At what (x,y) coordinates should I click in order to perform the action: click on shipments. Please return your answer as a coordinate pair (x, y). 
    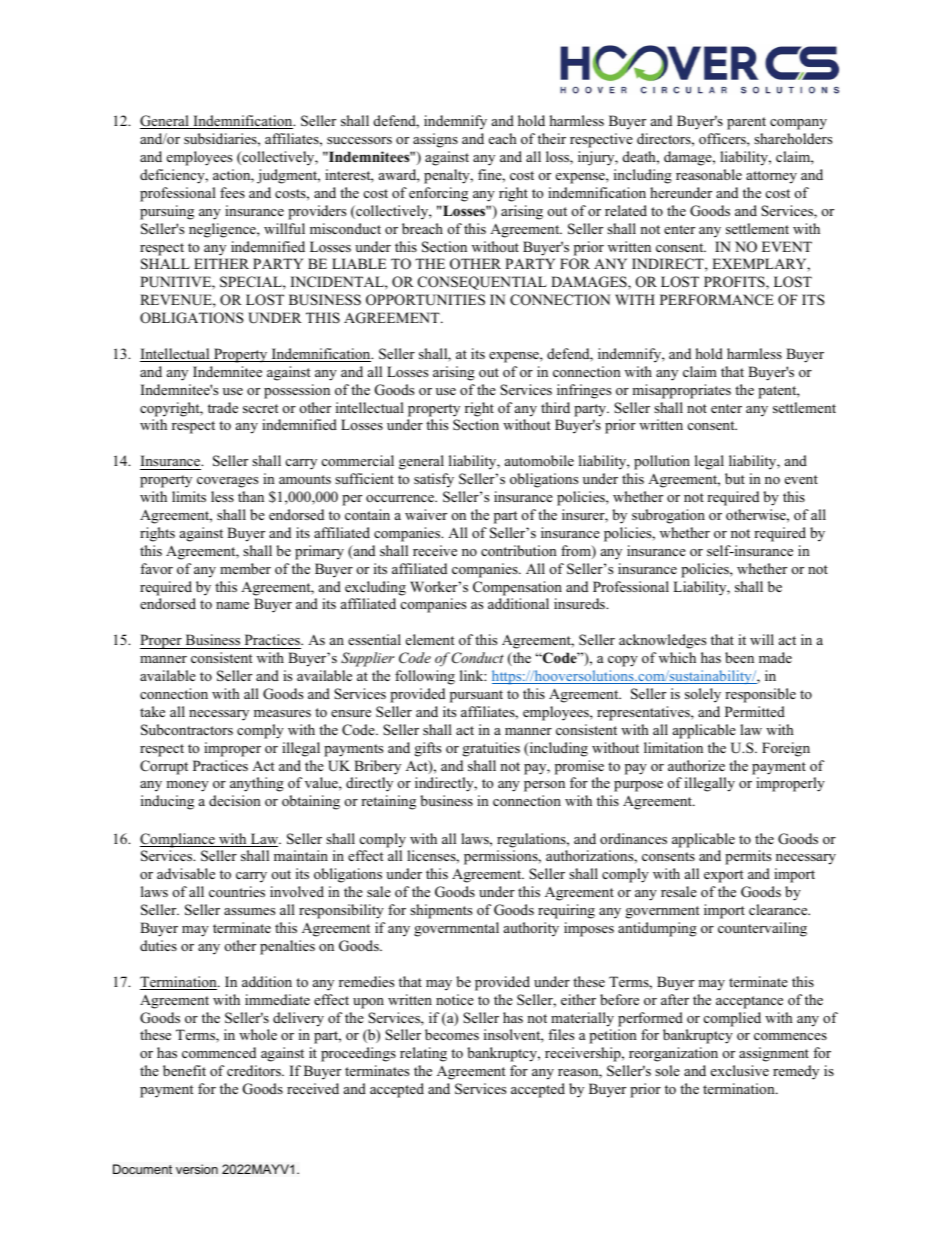
    Looking at the image, I should click on (441, 911).
